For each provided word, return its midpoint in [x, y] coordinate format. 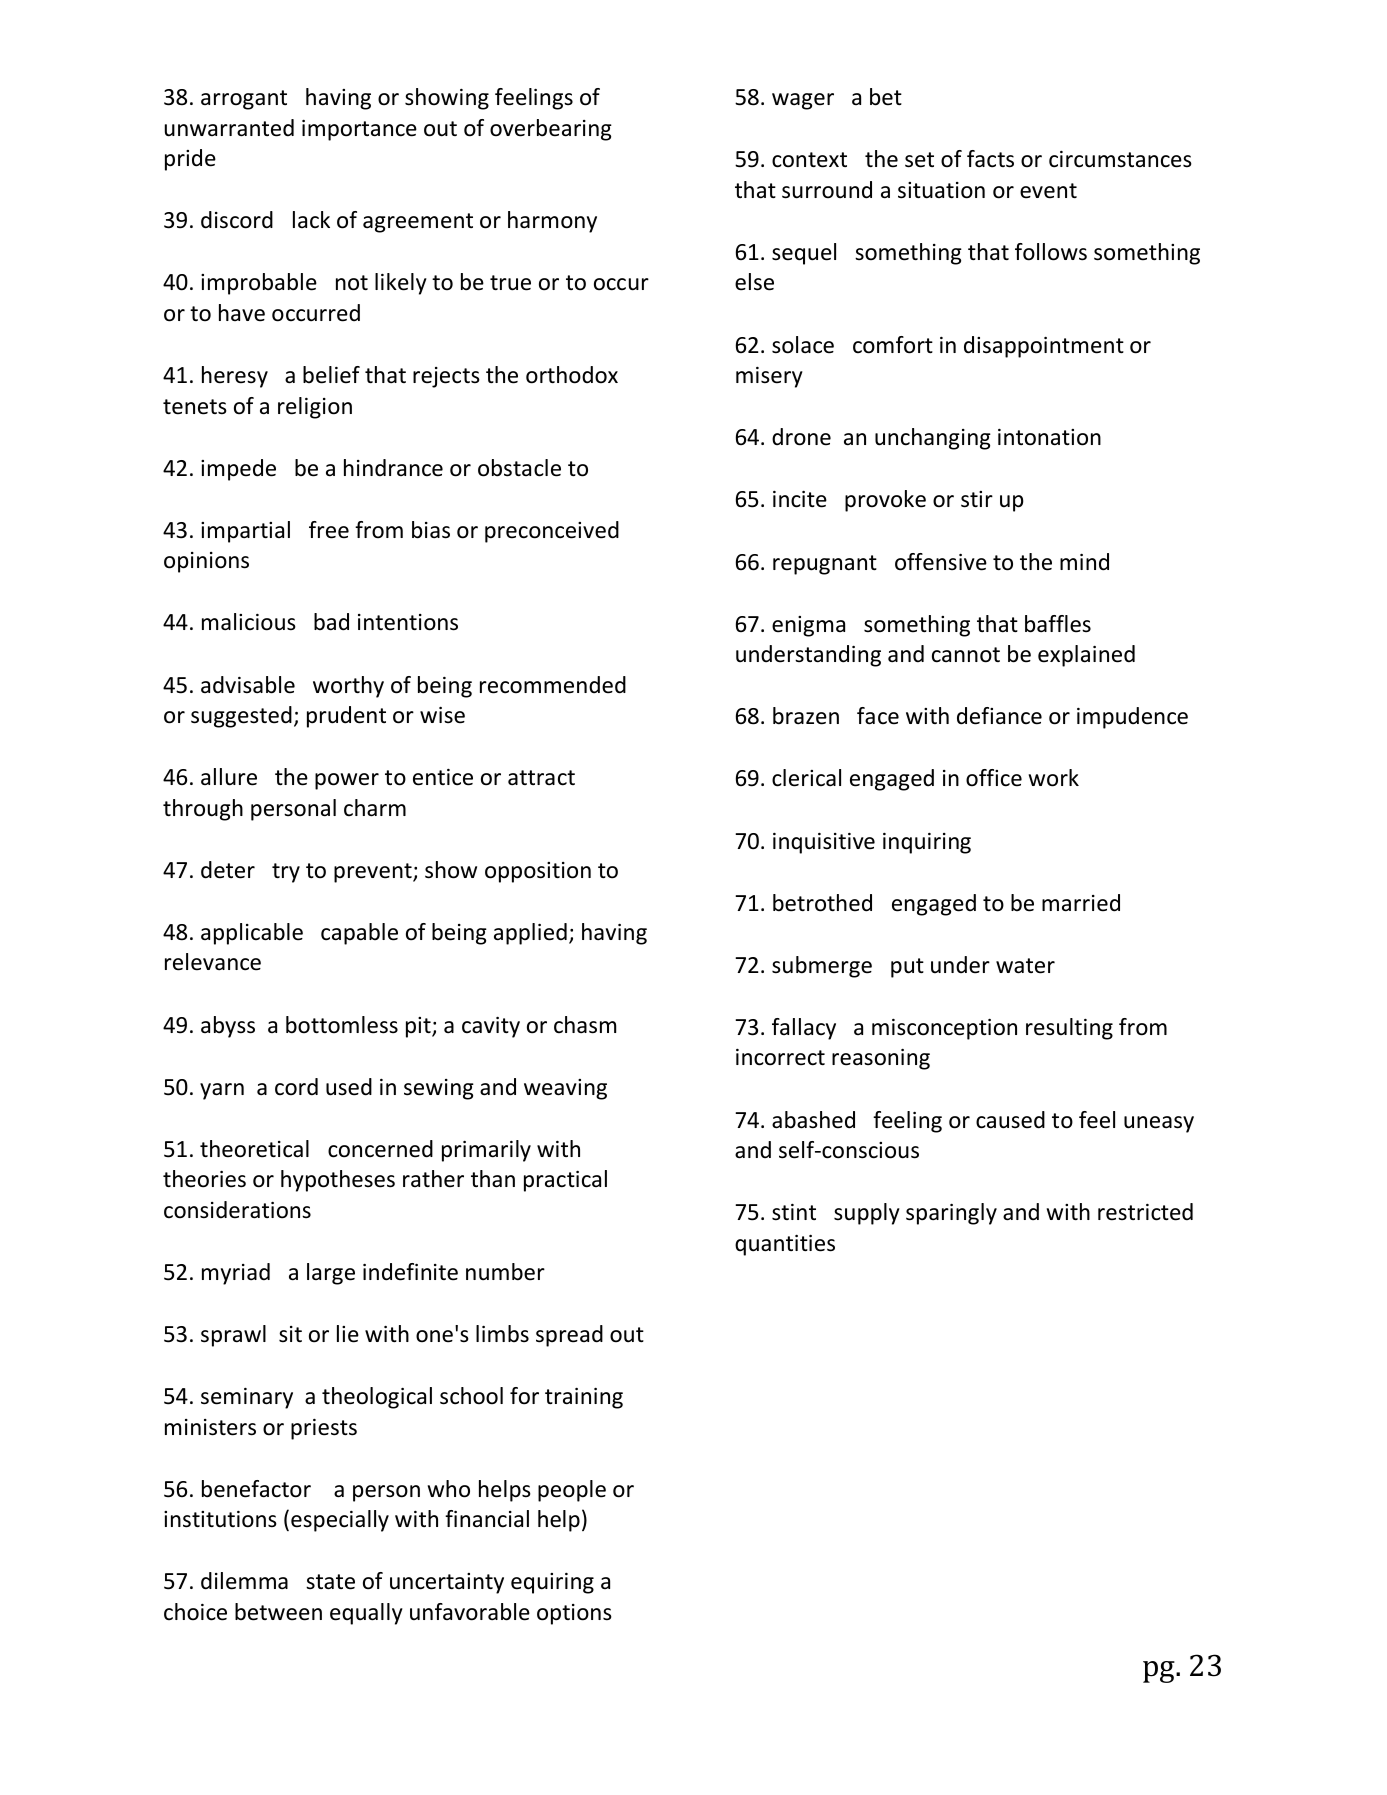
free [329, 530]
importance [359, 130]
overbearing [551, 130]
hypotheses [338, 1181]
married [1081, 903]
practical [565, 1181]
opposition [538, 872]
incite [800, 499]
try [286, 873]
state [330, 1582]
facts [990, 159]
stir [977, 499]
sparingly [951, 1214]
